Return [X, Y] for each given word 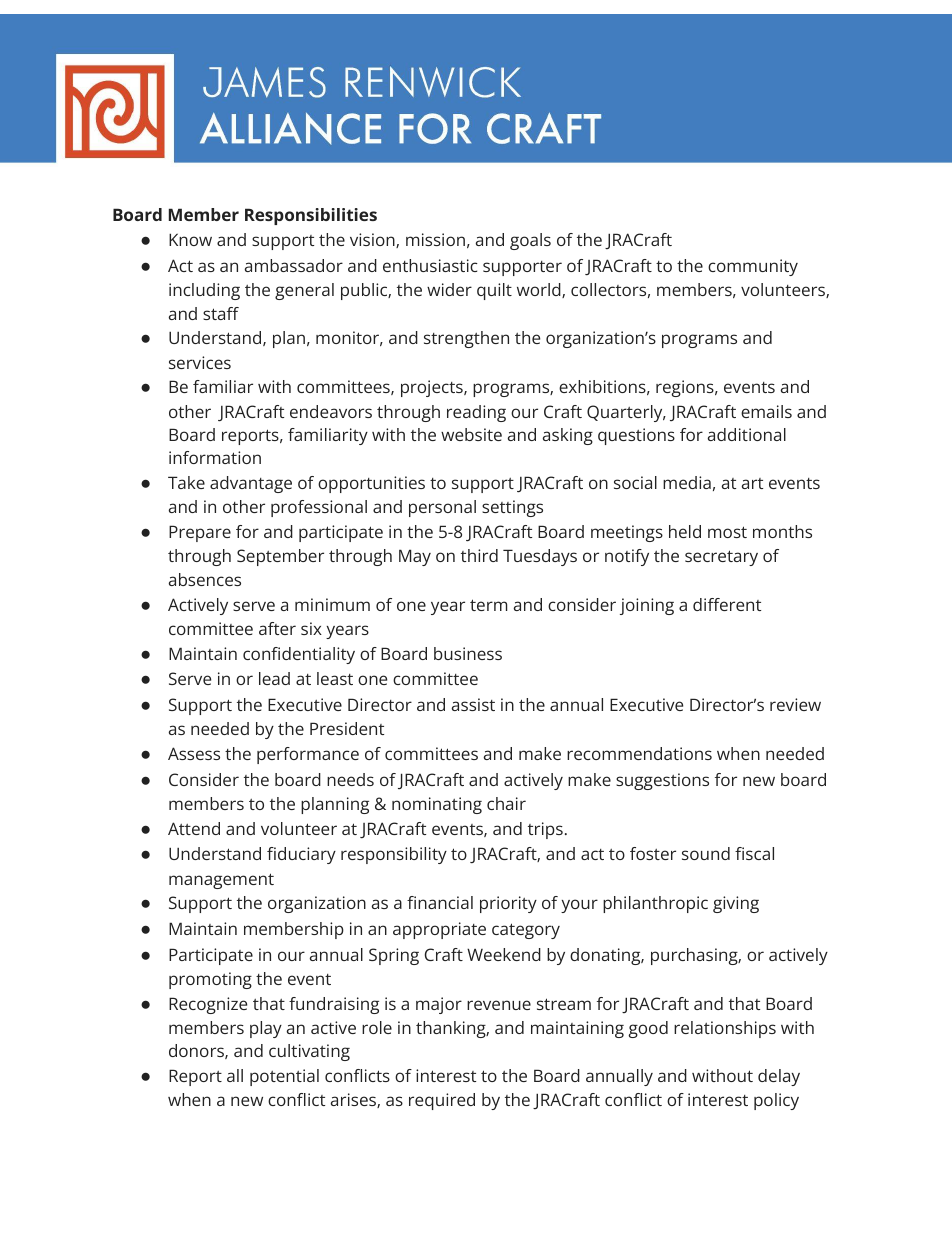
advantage [251, 484]
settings [512, 508]
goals [530, 241]
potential [284, 1077]
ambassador [294, 265]
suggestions [662, 781]
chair [506, 803]
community [753, 267]
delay [779, 1077]
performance [308, 755]
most [727, 532]
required [442, 1101]
